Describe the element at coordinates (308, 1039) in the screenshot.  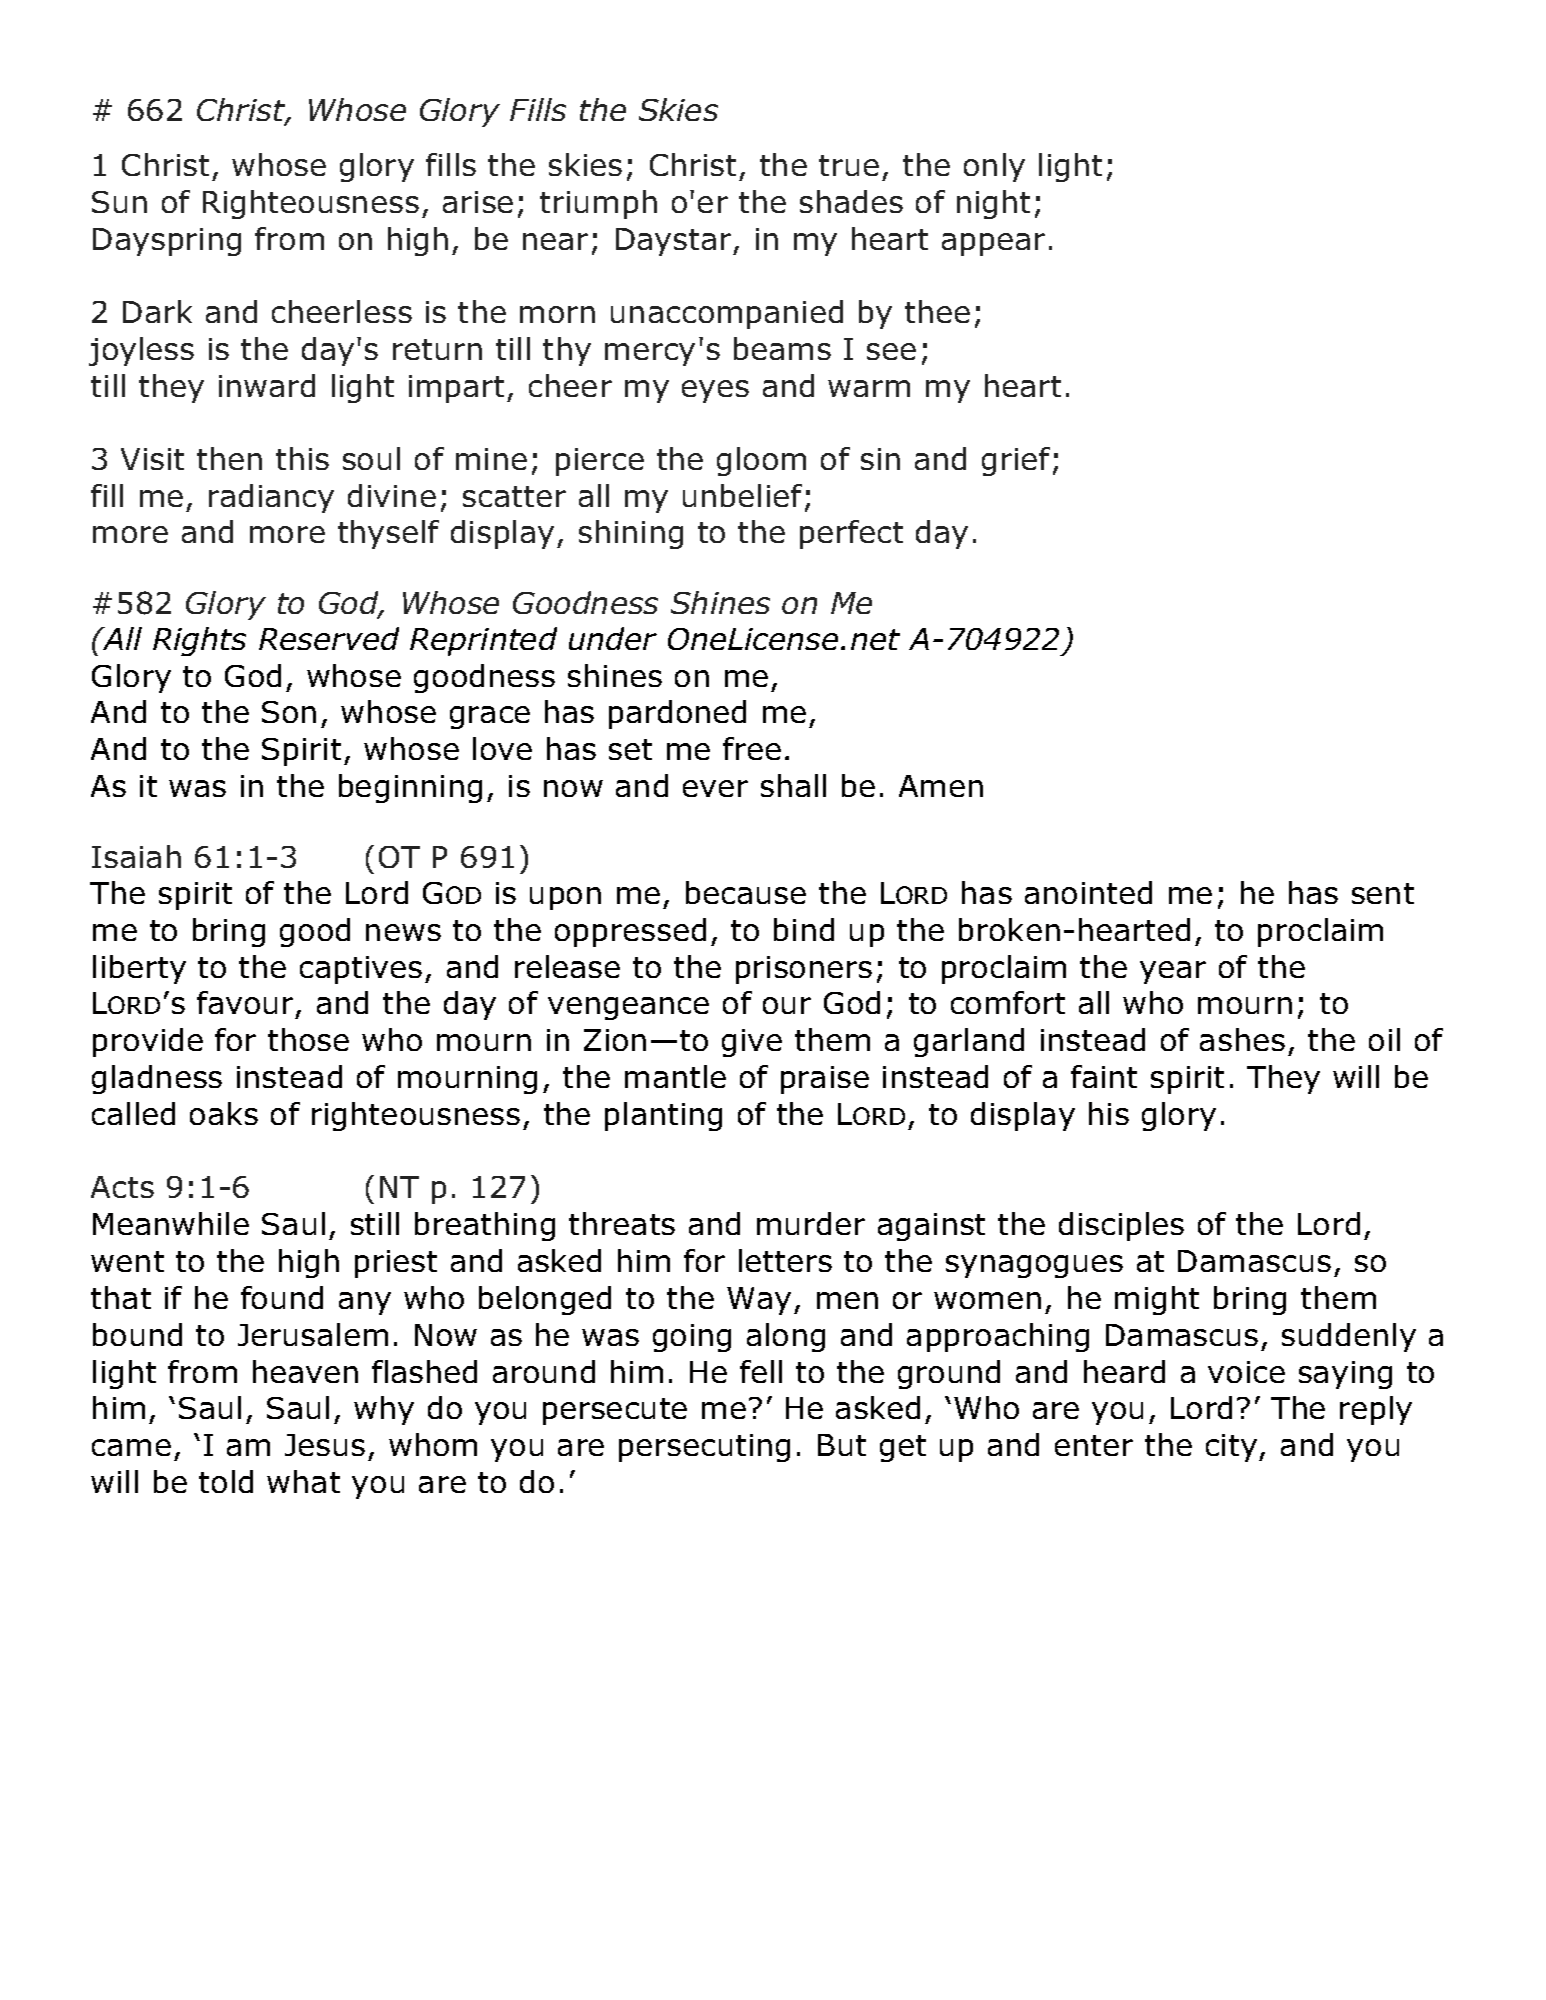
I see `those` at that location.
